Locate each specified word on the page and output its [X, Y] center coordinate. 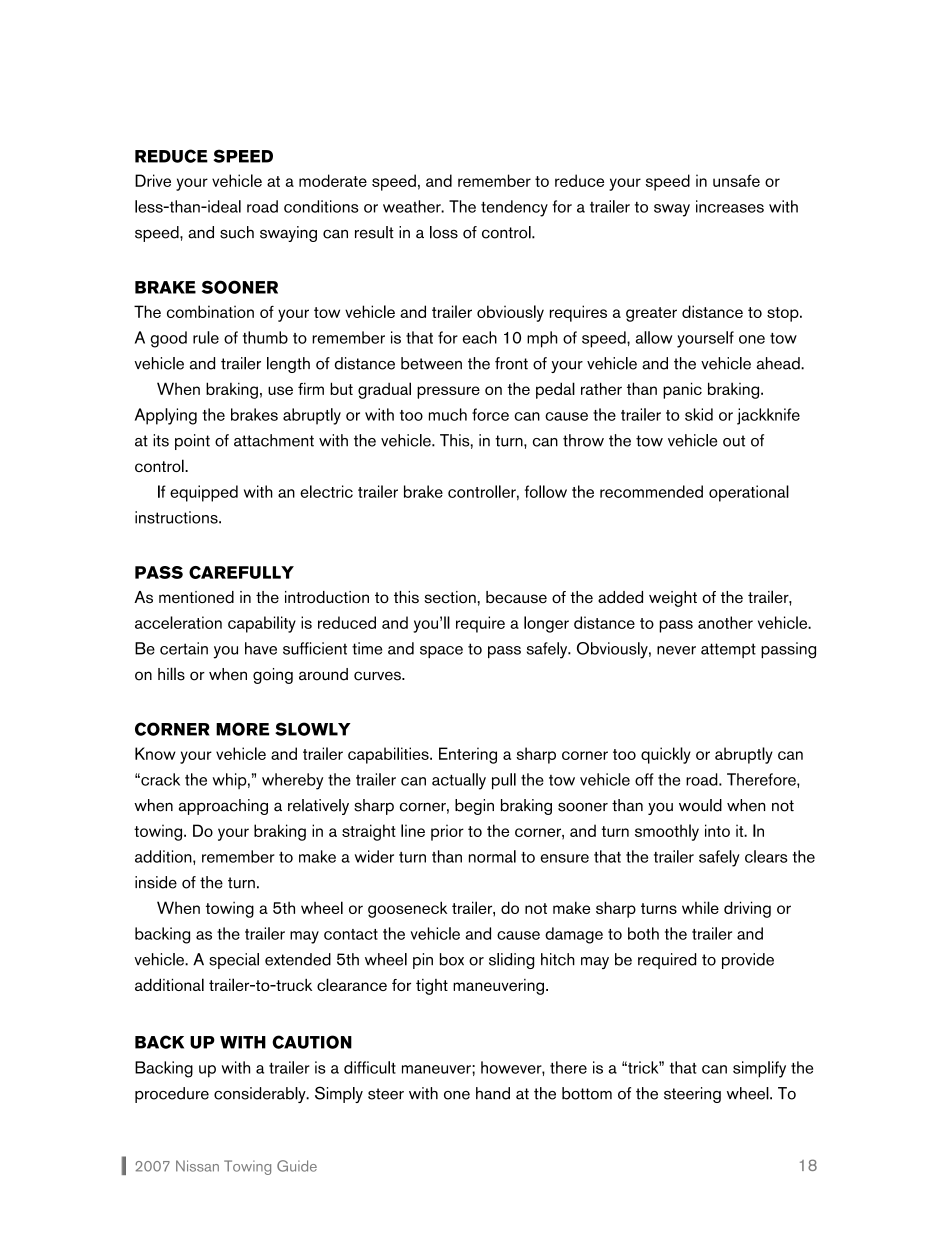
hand [493, 1093]
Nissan [197, 1166]
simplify [759, 1069]
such [237, 232]
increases [730, 206]
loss [444, 232]
